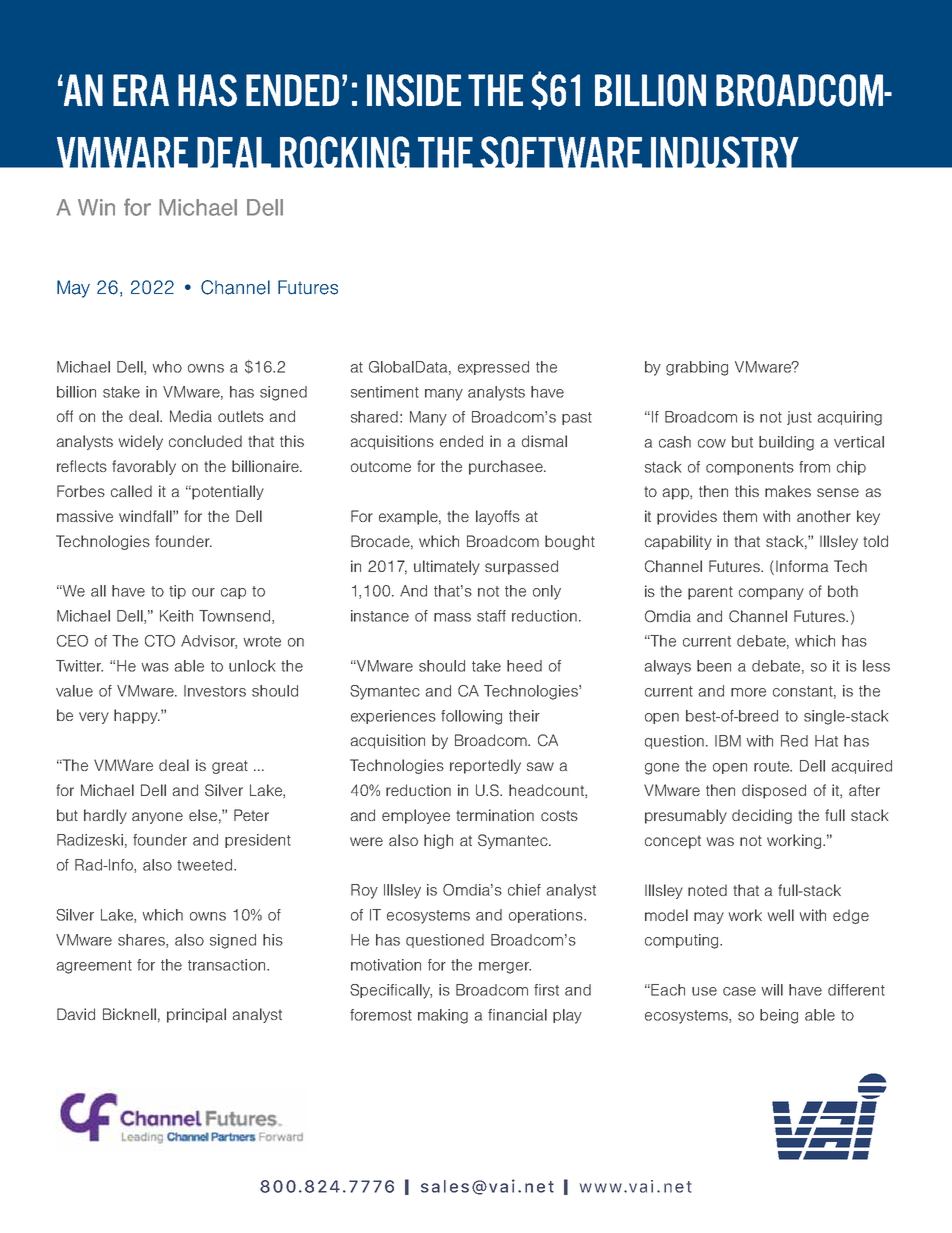 The height and width of the screenshot is (1233, 952). What do you see at coordinates (544, 441) in the screenshot?
I see `dismal` at bounding box center [544, 441].
